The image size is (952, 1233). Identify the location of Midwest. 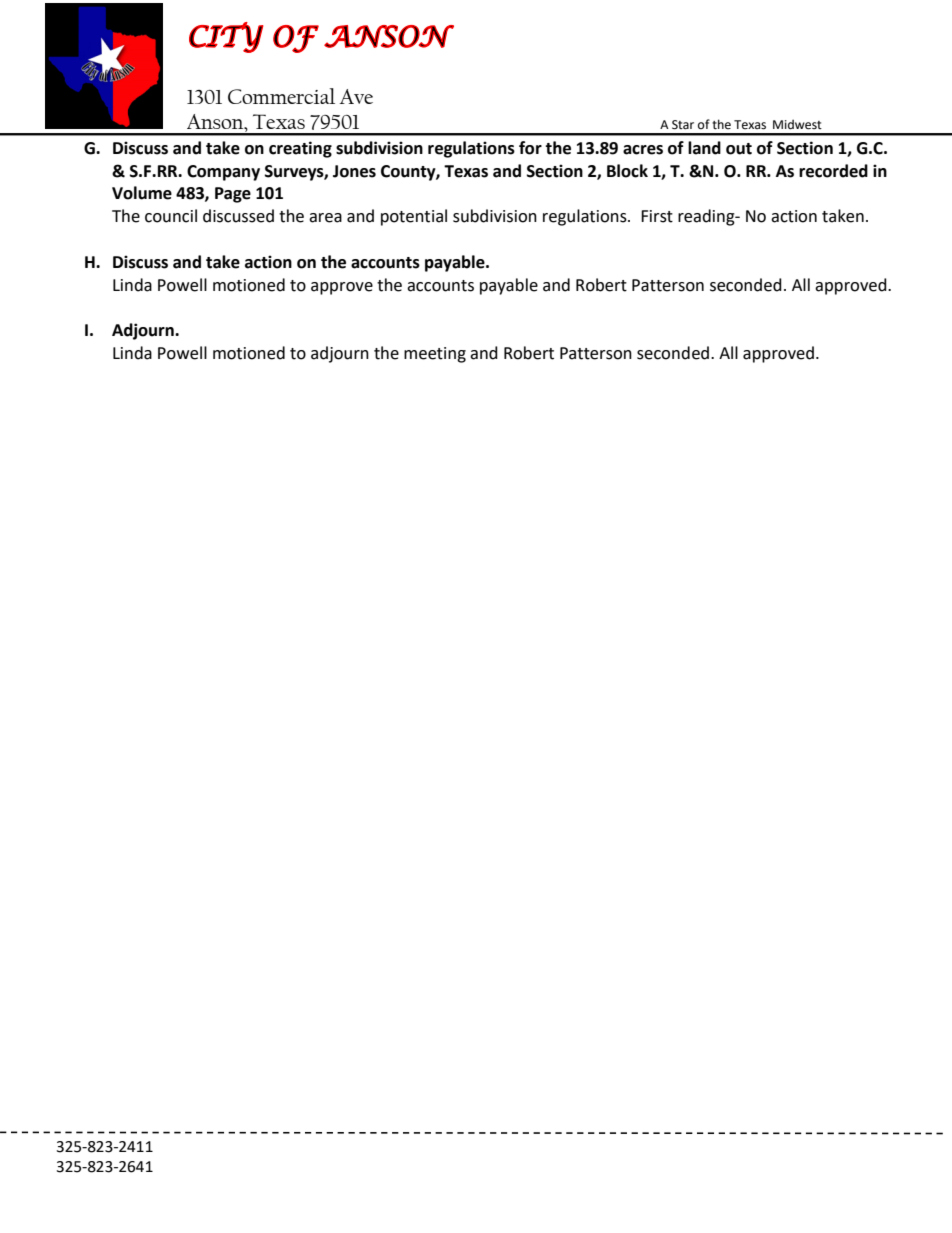
(797, 124).
